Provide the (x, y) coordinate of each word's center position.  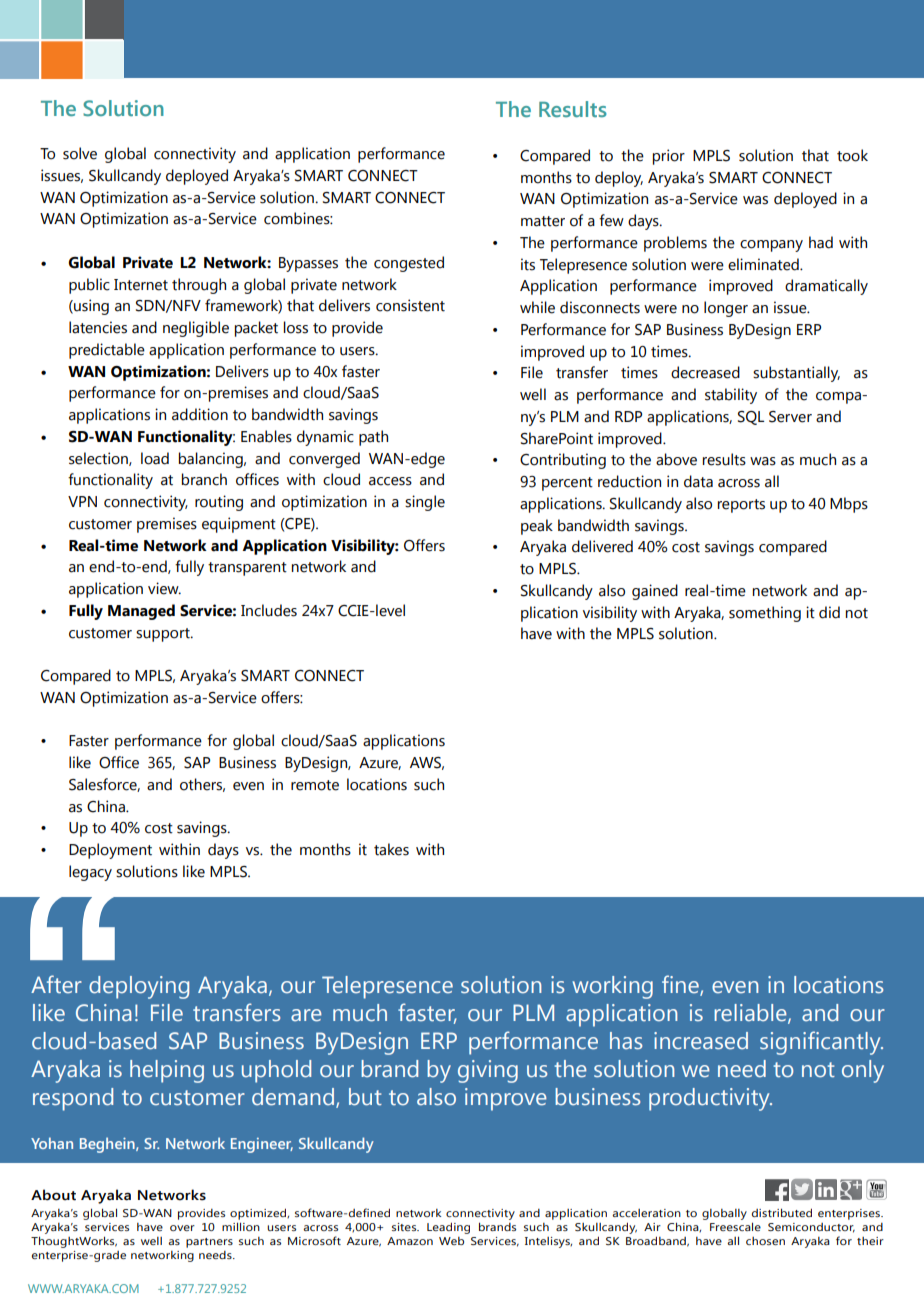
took (852, 155)
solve (80, 153)
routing (219, 503)
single (425, 503)
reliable (751, 1014)
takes (391, 849)
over (182, 1228)
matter (543, 221)
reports (741, 506)
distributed (782, 1212)
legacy (90, 873)
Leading (448, 1228)
